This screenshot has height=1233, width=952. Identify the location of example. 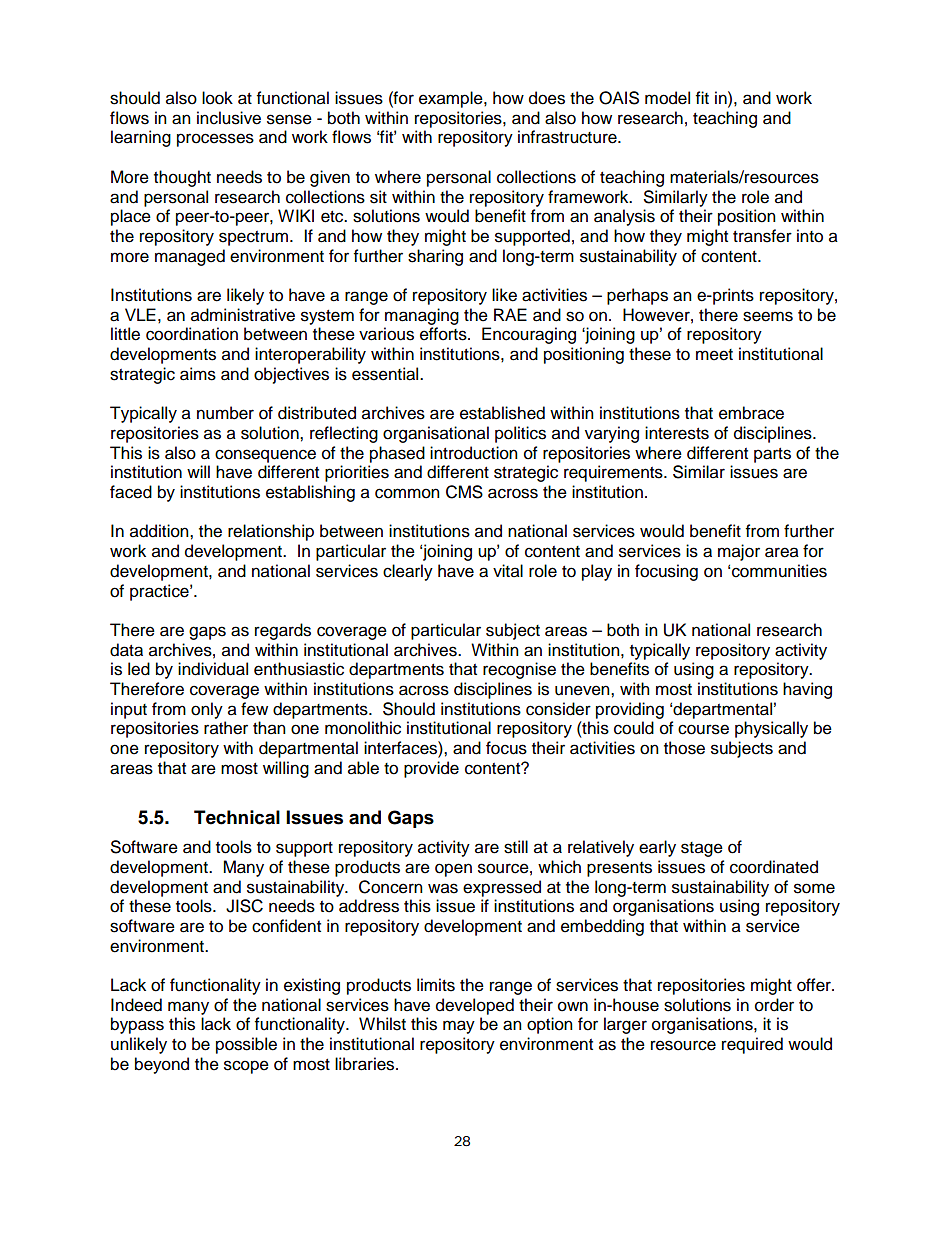
(452, 99).
